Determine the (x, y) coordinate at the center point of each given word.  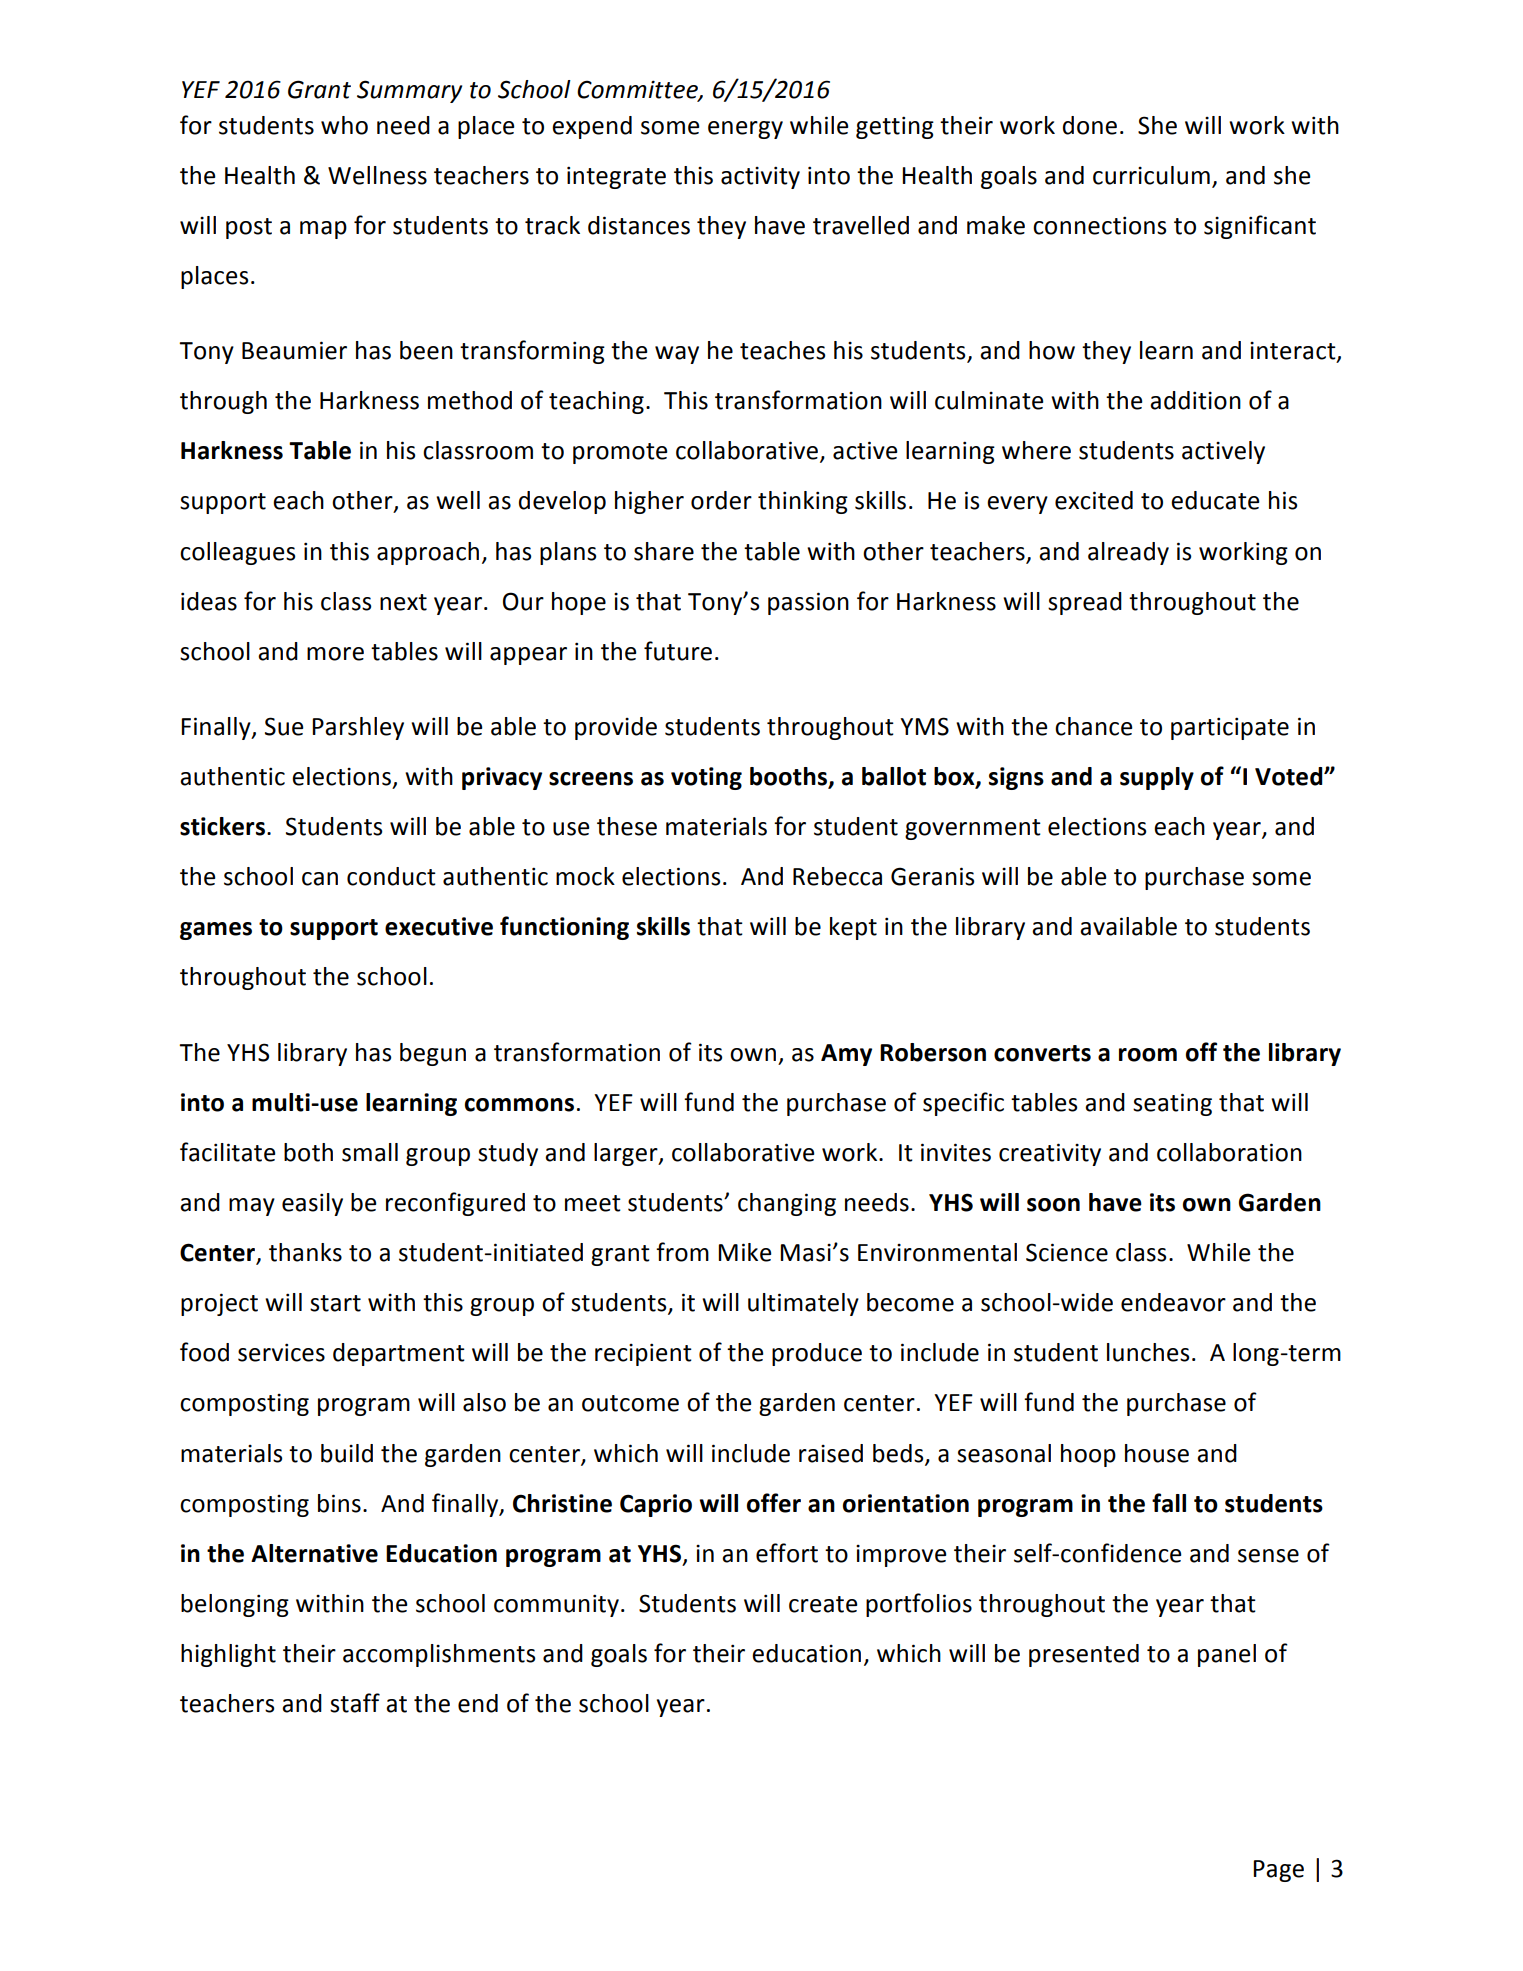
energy (745, 130)
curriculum (1151, 175)
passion (808, 603)
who (344, 125)
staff (355, 1703)
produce (817, 1354)
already (1128, 553)
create (823, 1604)
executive (439, 926)
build (347, 1453)
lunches (1148, 1352)
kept (853, 928)
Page (1278, 1871)
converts (1042, 1053)
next (403, 602)
